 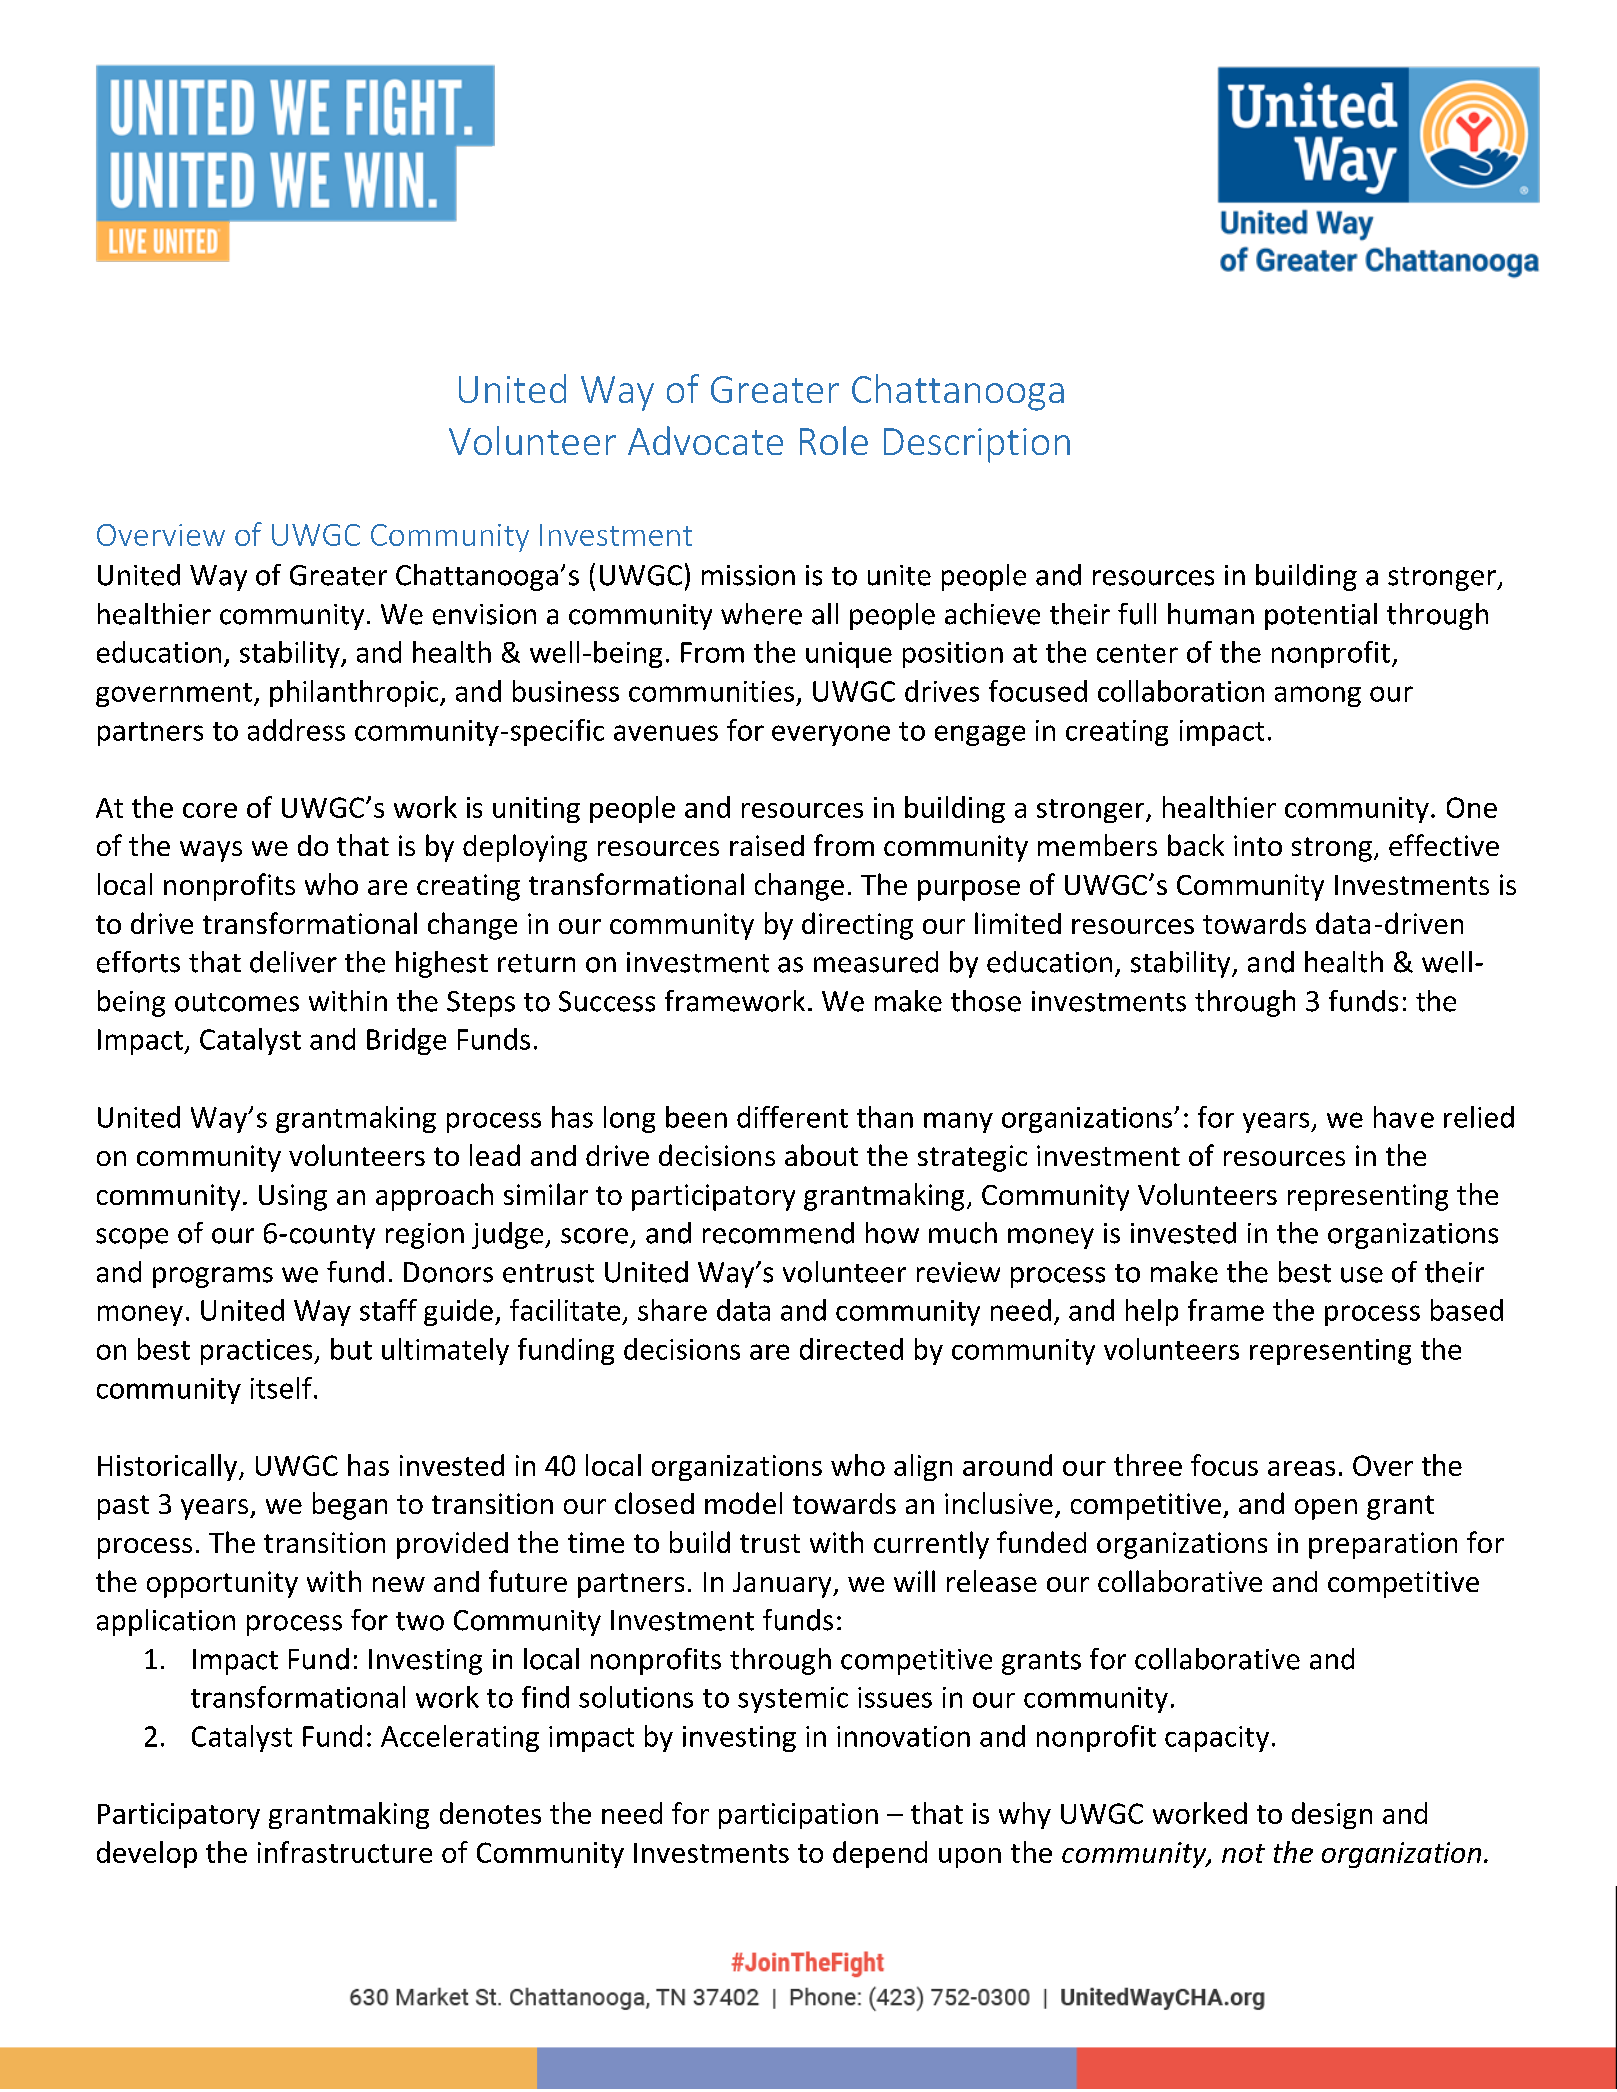 I want to click on potential, so click(x=1321, y=616).
